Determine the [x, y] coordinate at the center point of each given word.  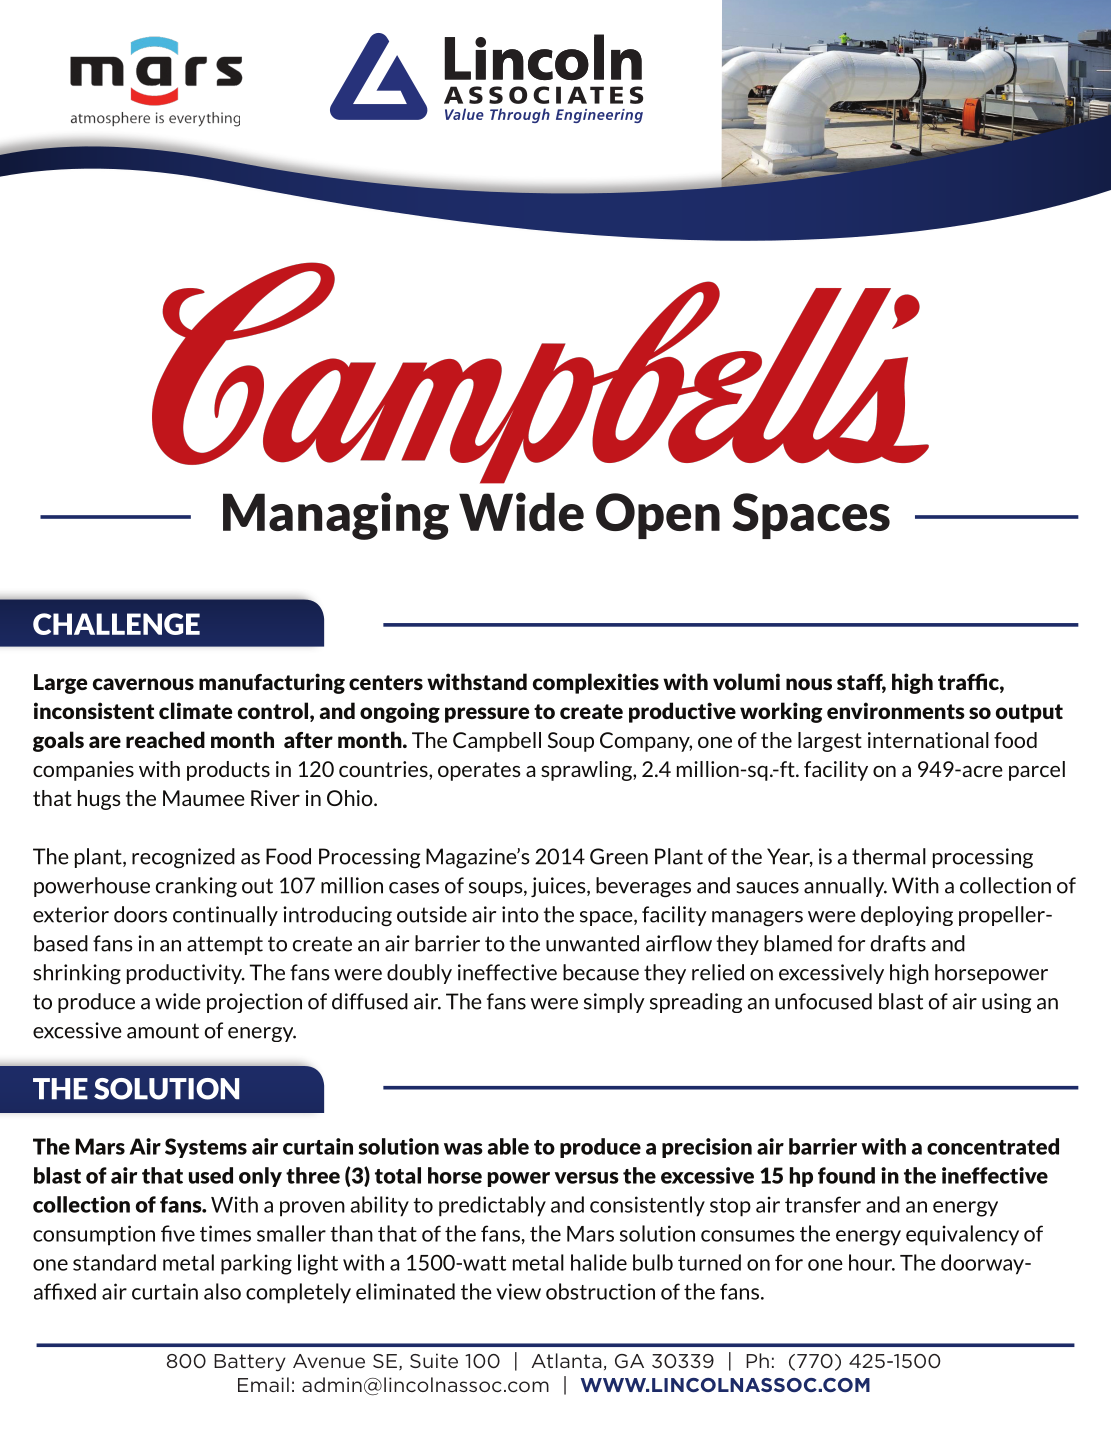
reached [165, 739]
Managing [336, 516]
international [928, 740]
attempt [225, 945]
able [508, 1146]
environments [896, 710]
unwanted [592, 943]
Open [658, 516]
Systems [206, 1148]
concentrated [993, 1146]
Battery [250, 1362]
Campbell [497, 742]
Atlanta [566, 1360]
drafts [898, 943]
